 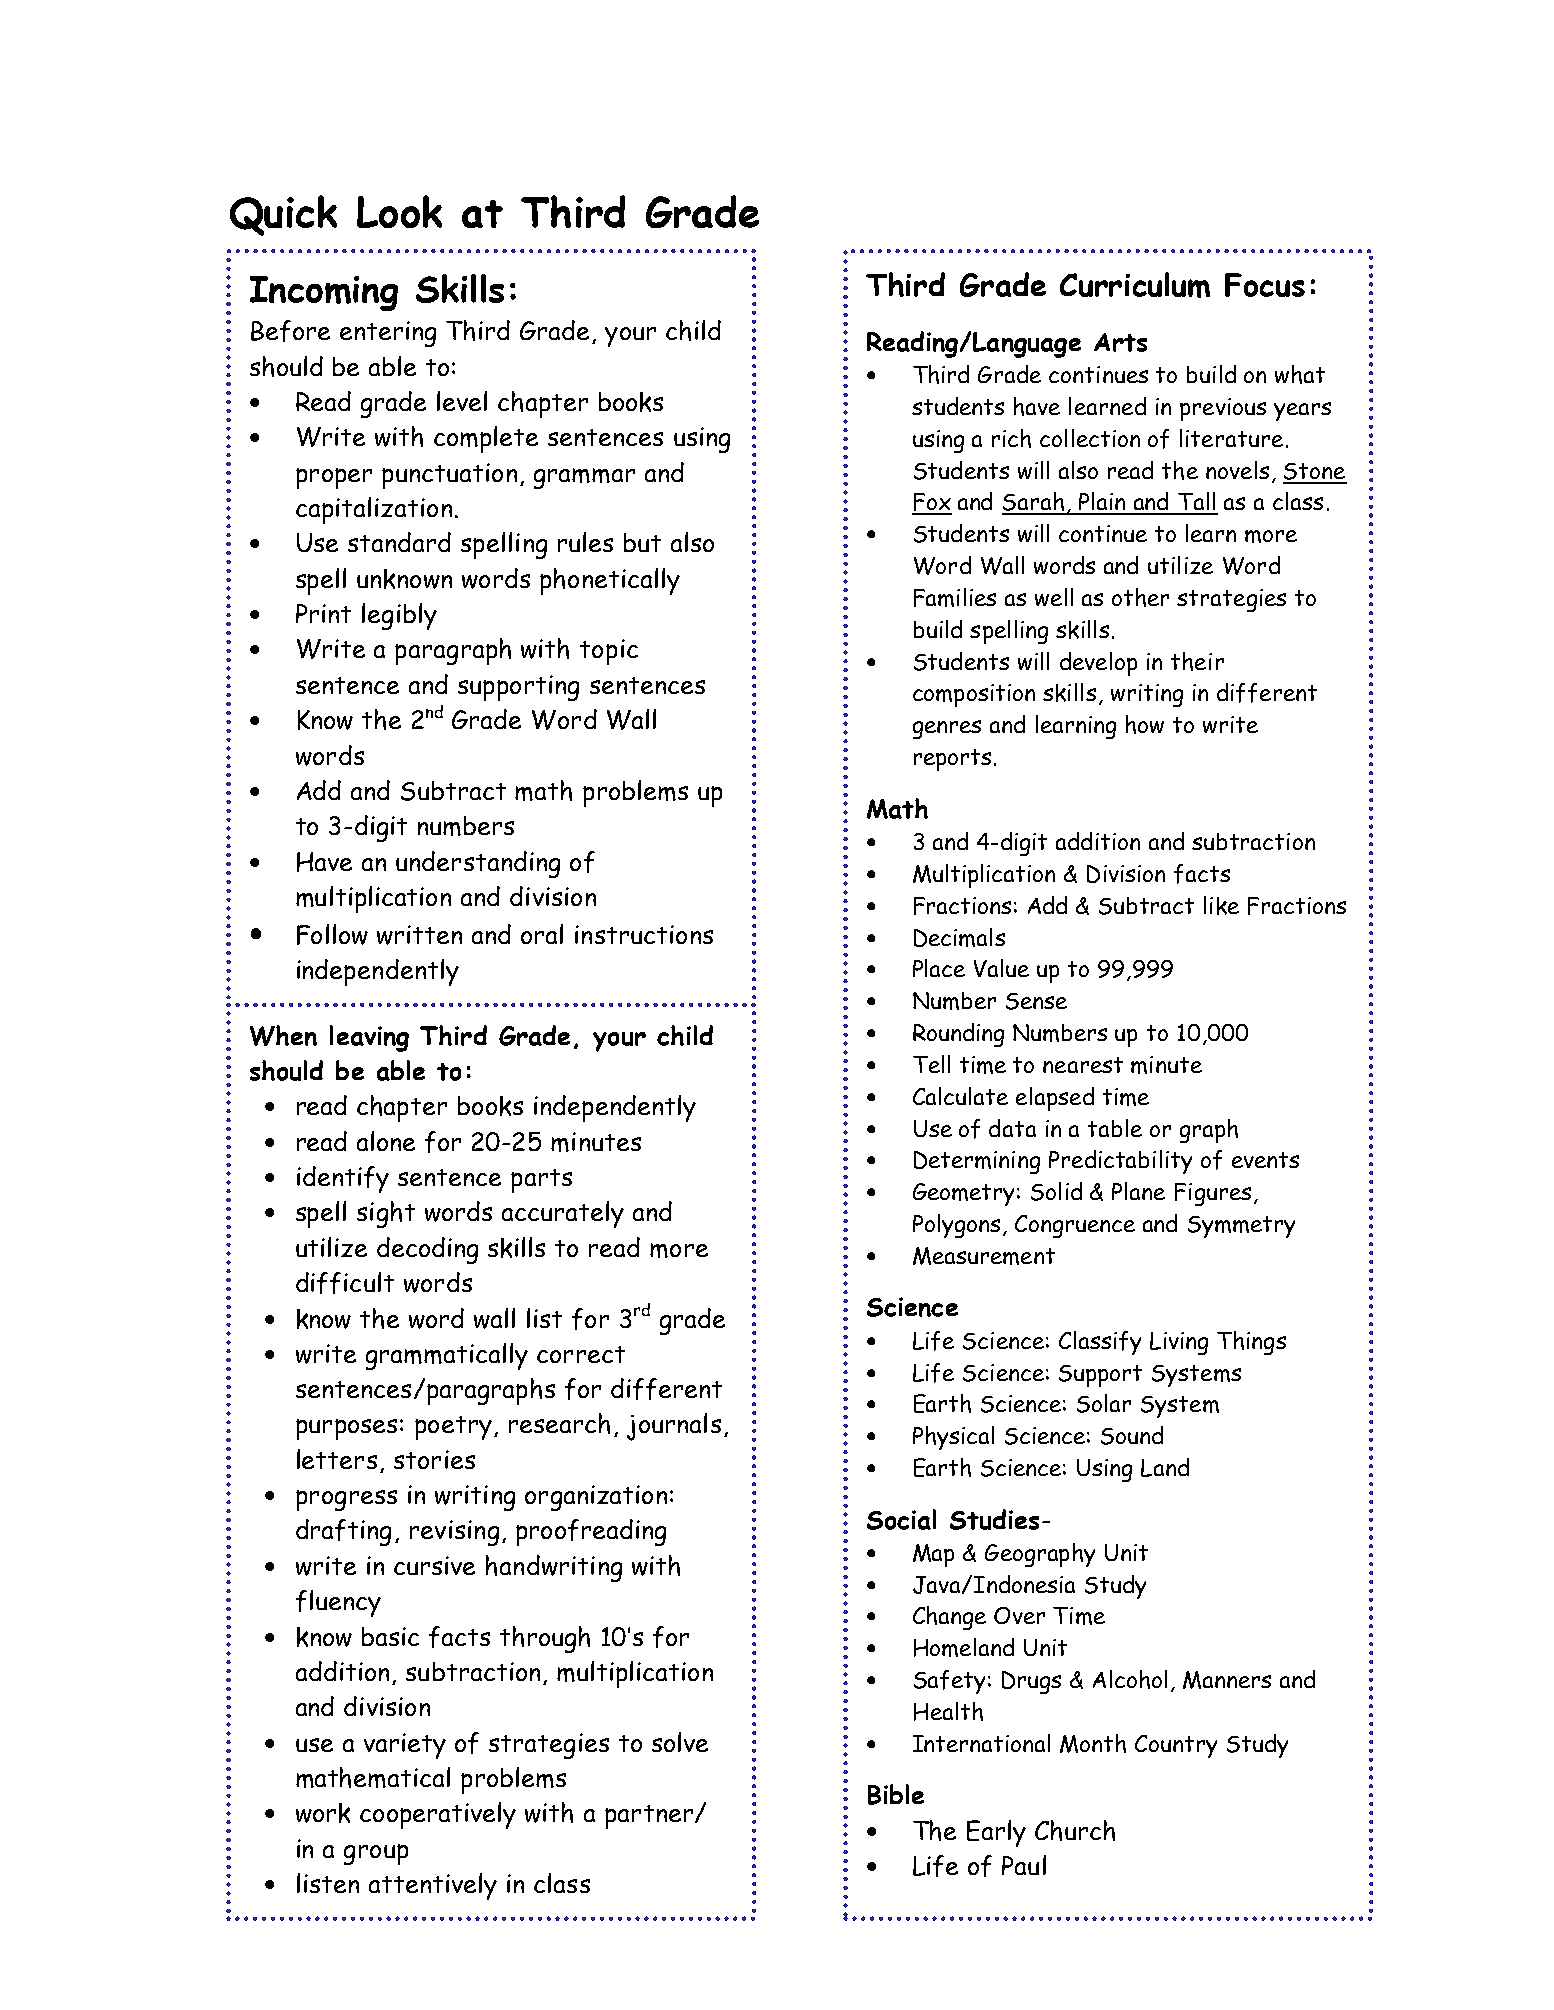 What do you see at coordinates (896, 1794) in the page?
I see `Bible` at bounding box center [896, 1794].
